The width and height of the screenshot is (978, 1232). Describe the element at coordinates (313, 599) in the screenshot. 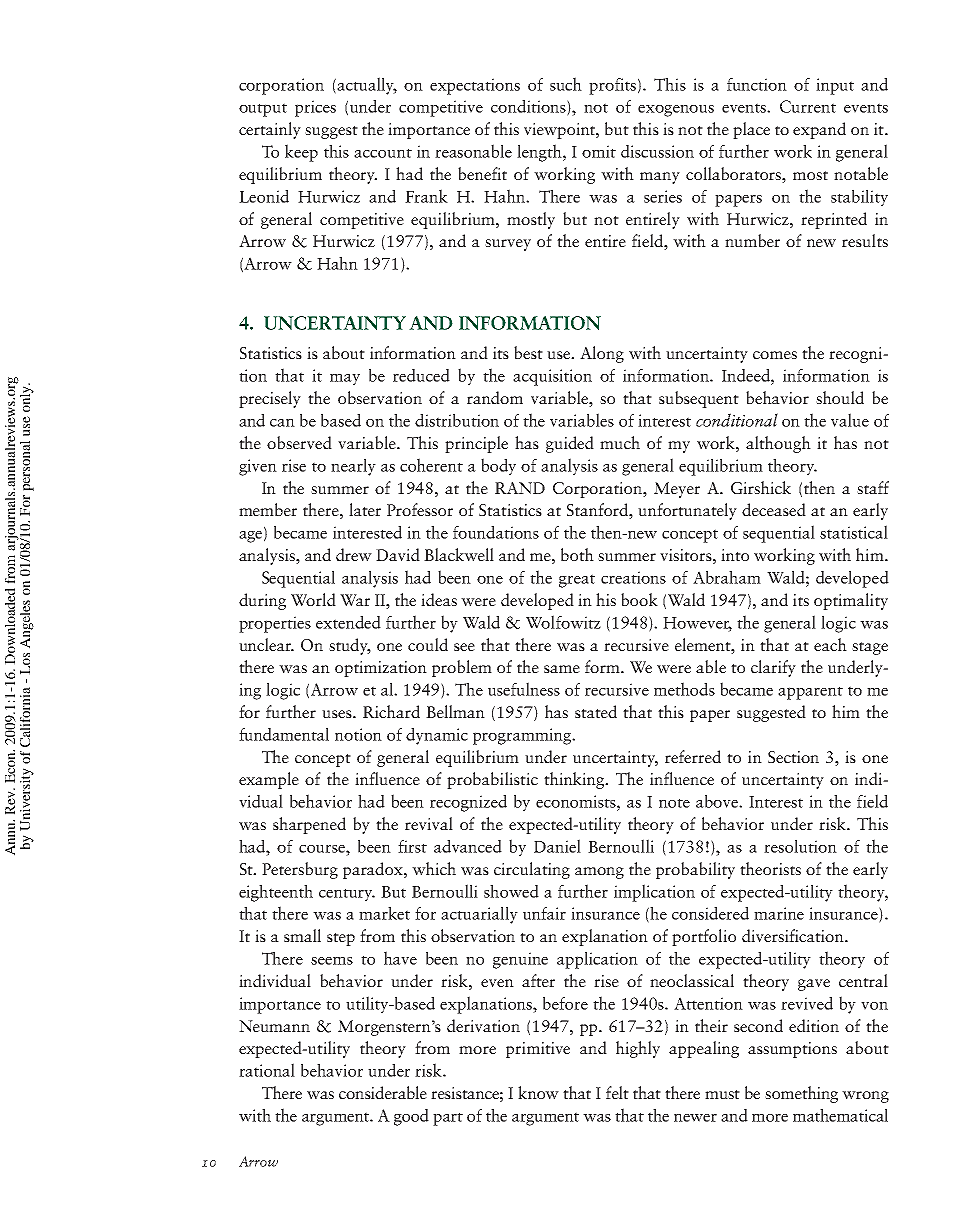

I see `World` at that location.
